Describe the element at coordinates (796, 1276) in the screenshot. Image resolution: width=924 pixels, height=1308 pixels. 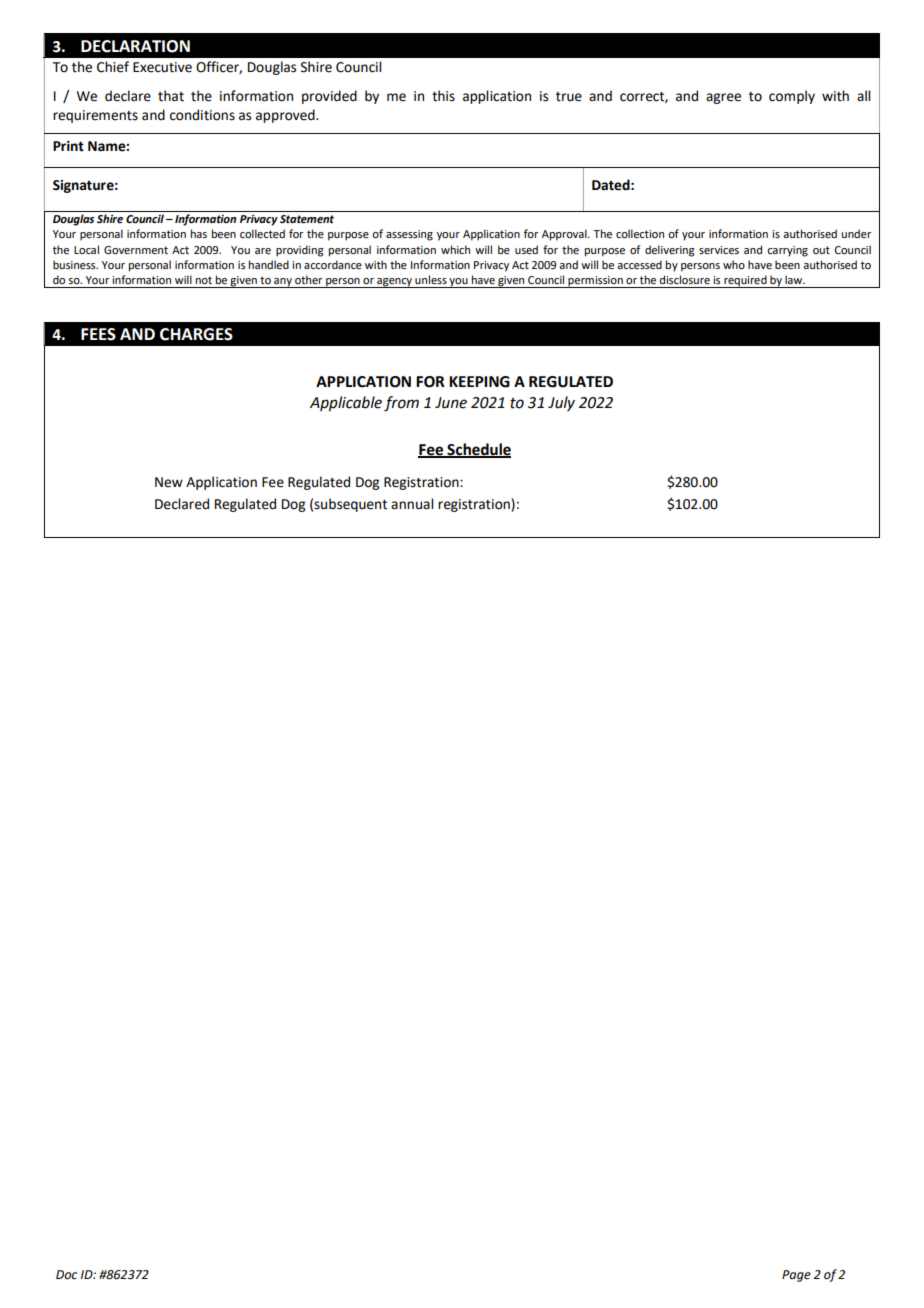
I see `Page` at that location.
